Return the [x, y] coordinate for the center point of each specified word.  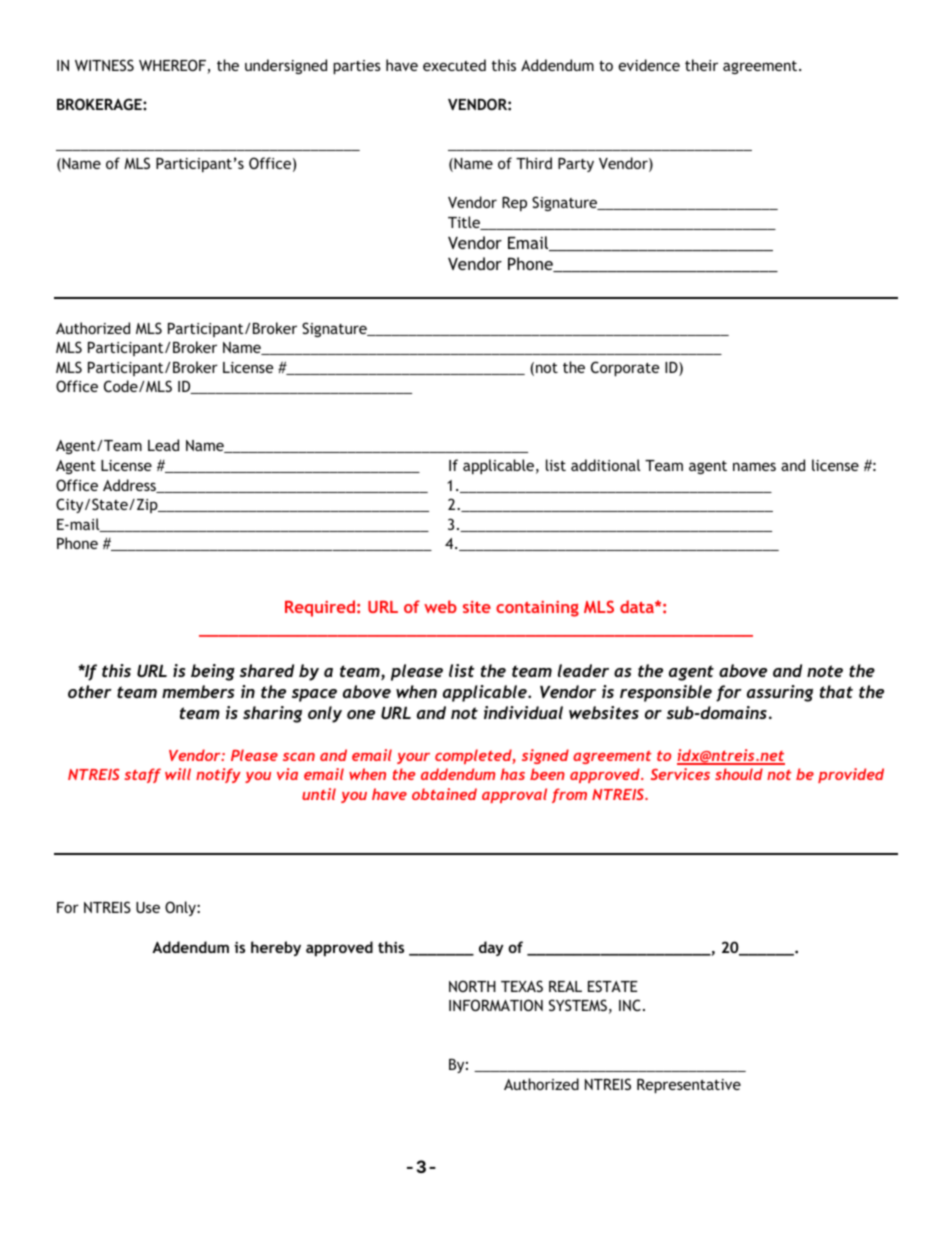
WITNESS [104, 65]
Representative [689, 1086]
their [701, 65]
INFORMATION [496, 1005]
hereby [276, 948]
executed [454, 65]
